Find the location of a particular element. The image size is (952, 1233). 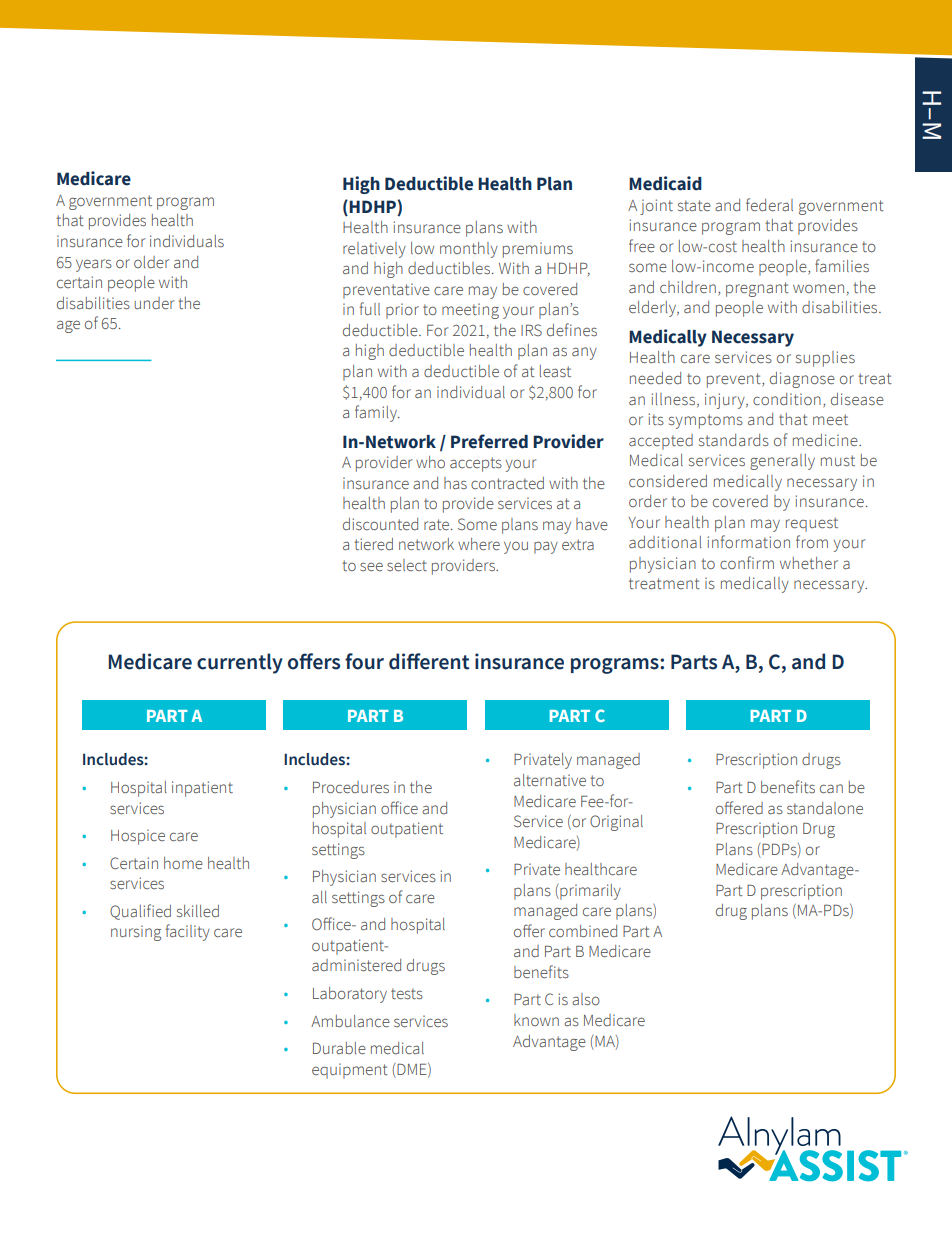

currently is located at coordinates (240, 663).
